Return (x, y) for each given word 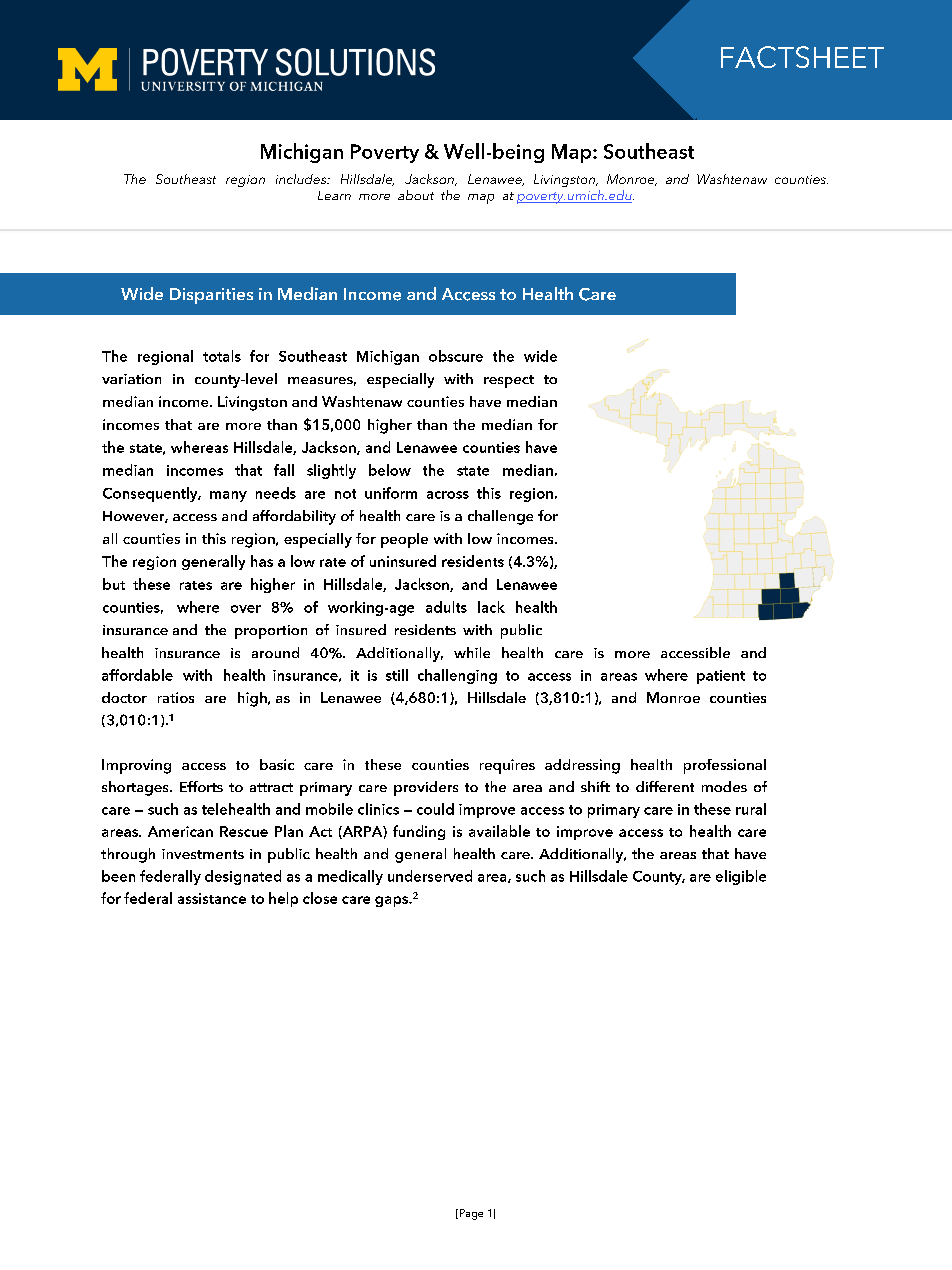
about (416, 195)
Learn (334, 195)
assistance (212, 898)
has (262, 561)
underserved (430, 876)
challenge (500, 517)
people (404, 540)
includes (302, 179)
